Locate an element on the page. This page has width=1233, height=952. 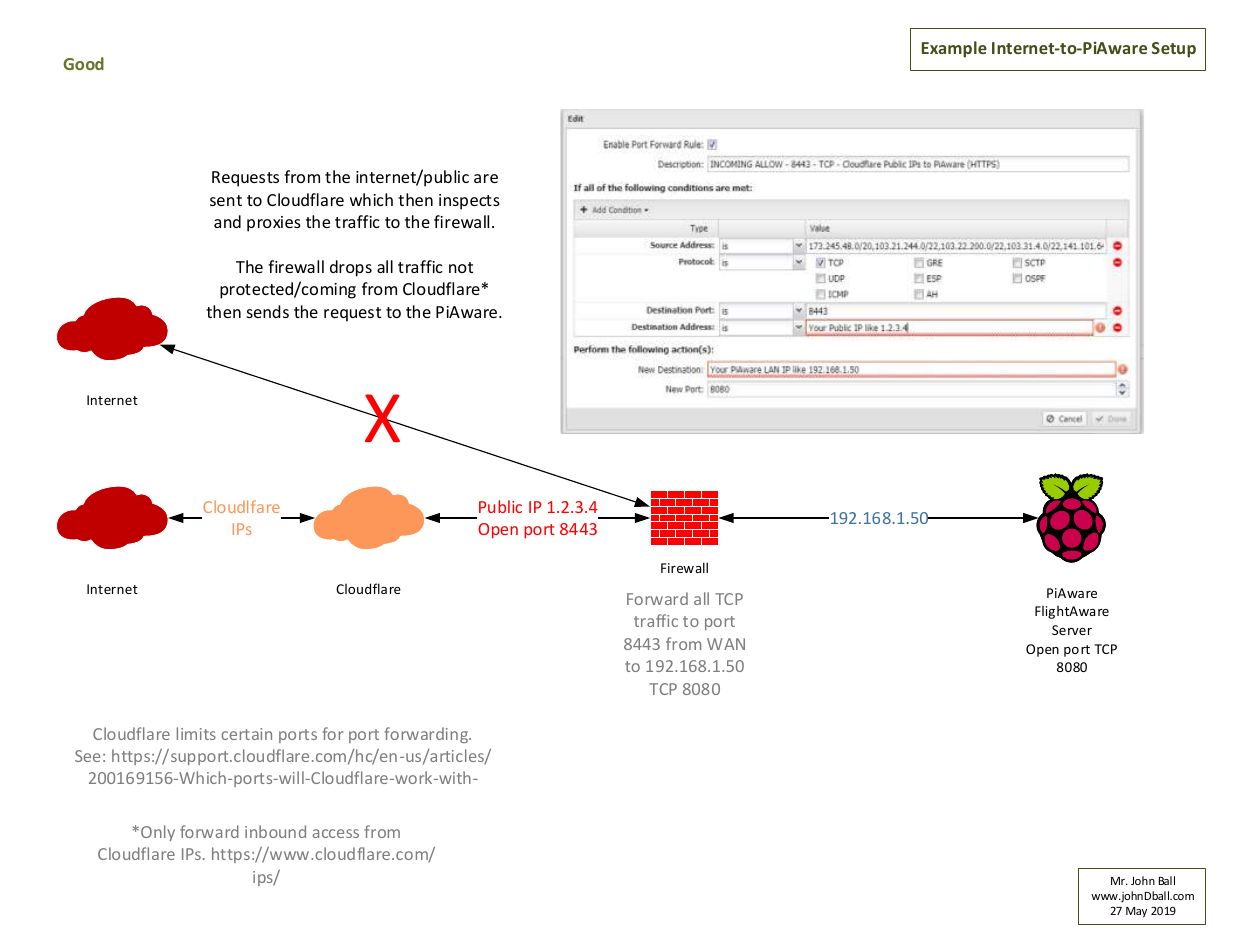
WAN is located at coordinates (726, 644).
